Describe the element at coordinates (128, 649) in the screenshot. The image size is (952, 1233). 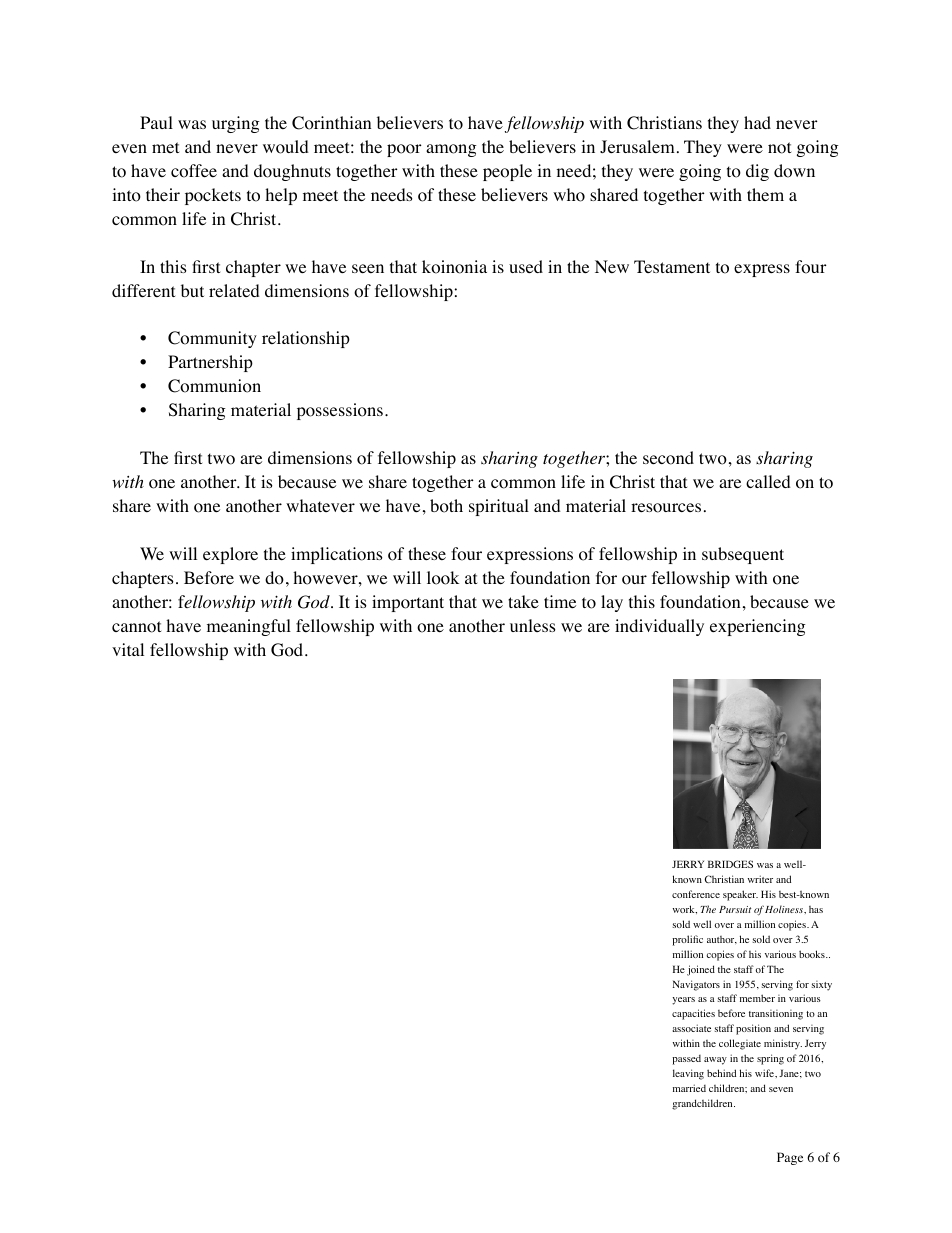
I see `vital` at that location.
